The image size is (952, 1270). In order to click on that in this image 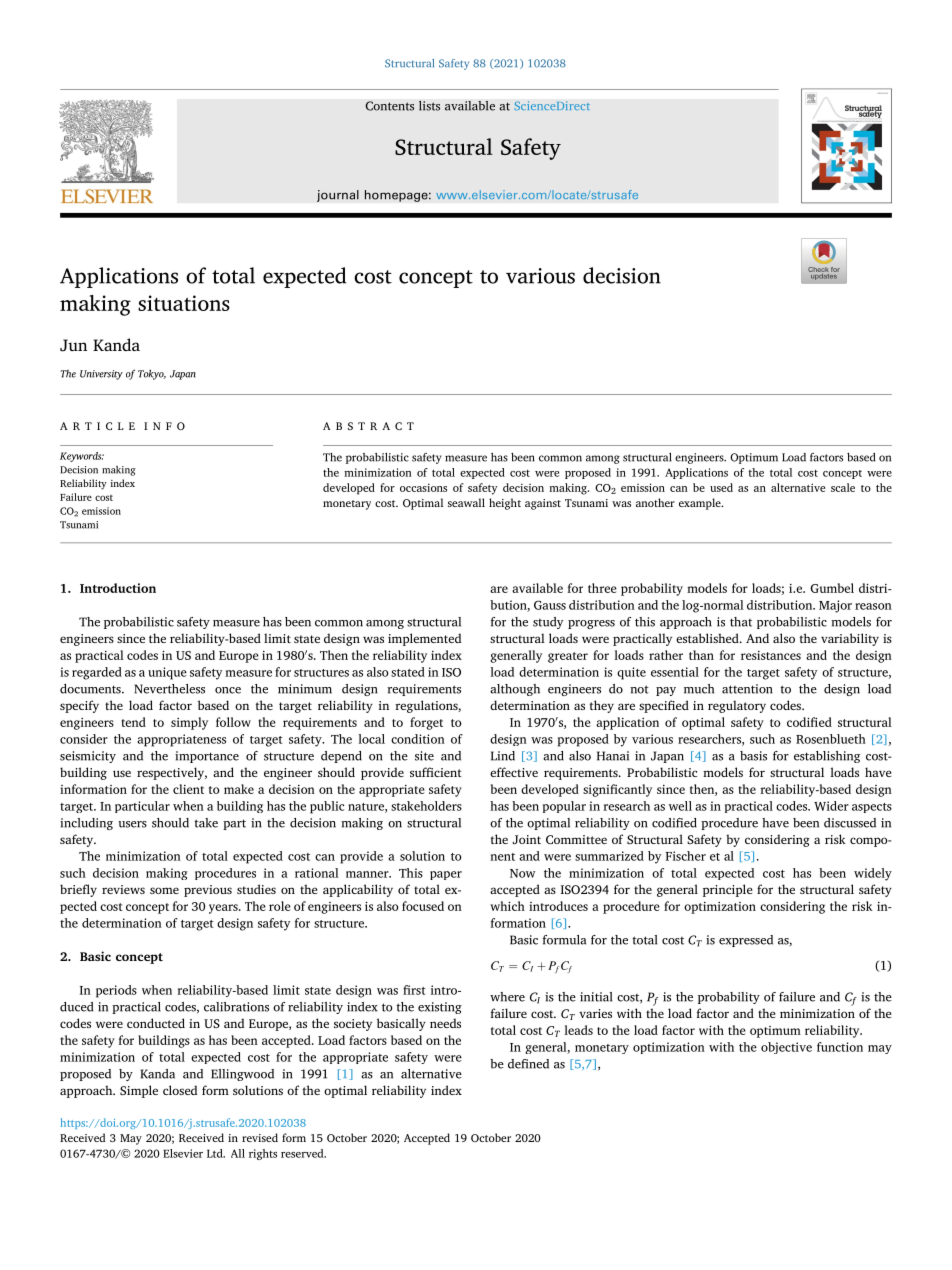, I will do `click(741, 622)`.
